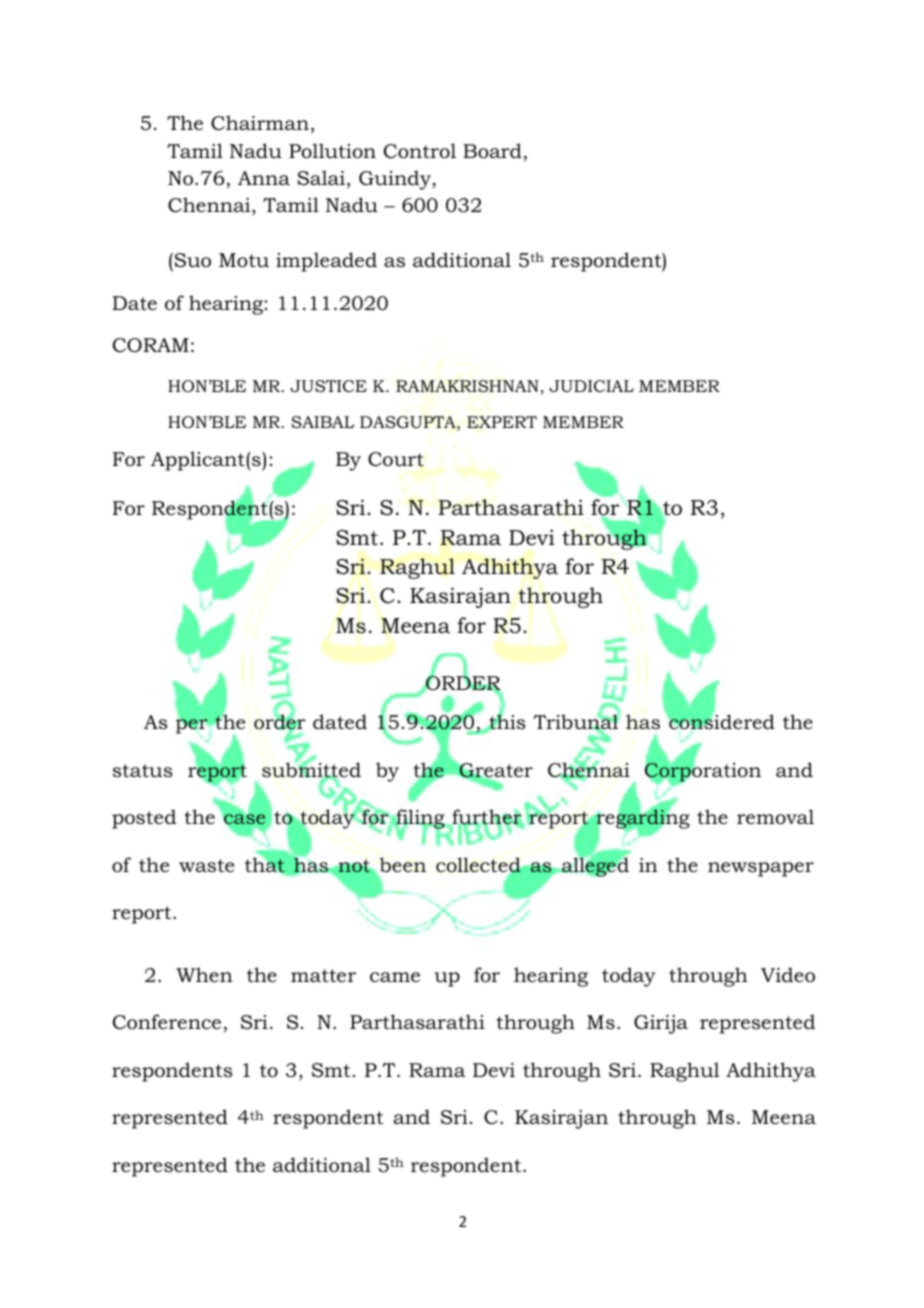 The image size is (924, 1308). I want to click on When, so click(204, 975).
